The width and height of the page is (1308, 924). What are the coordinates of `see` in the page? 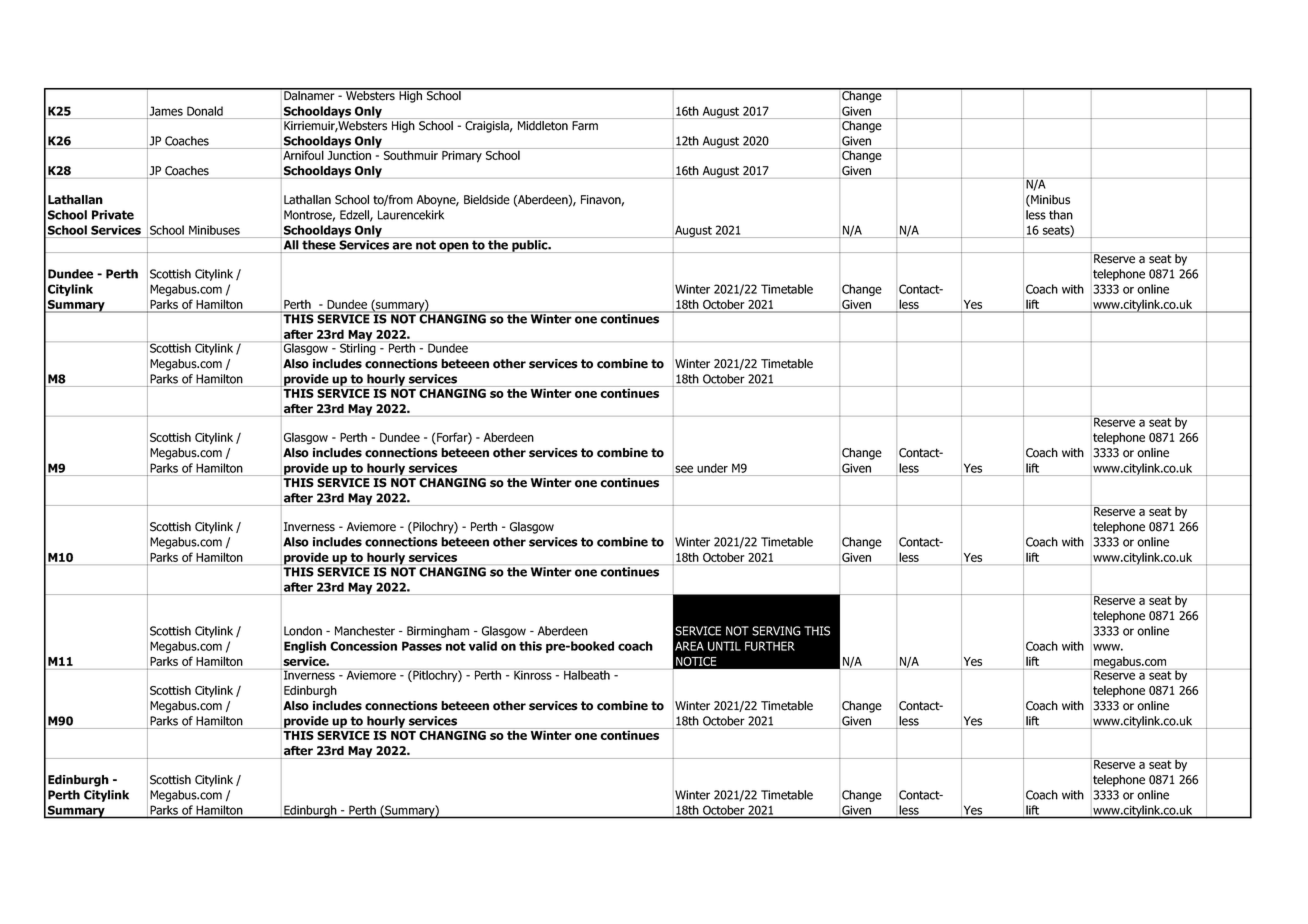 It's located at (684, 469).
